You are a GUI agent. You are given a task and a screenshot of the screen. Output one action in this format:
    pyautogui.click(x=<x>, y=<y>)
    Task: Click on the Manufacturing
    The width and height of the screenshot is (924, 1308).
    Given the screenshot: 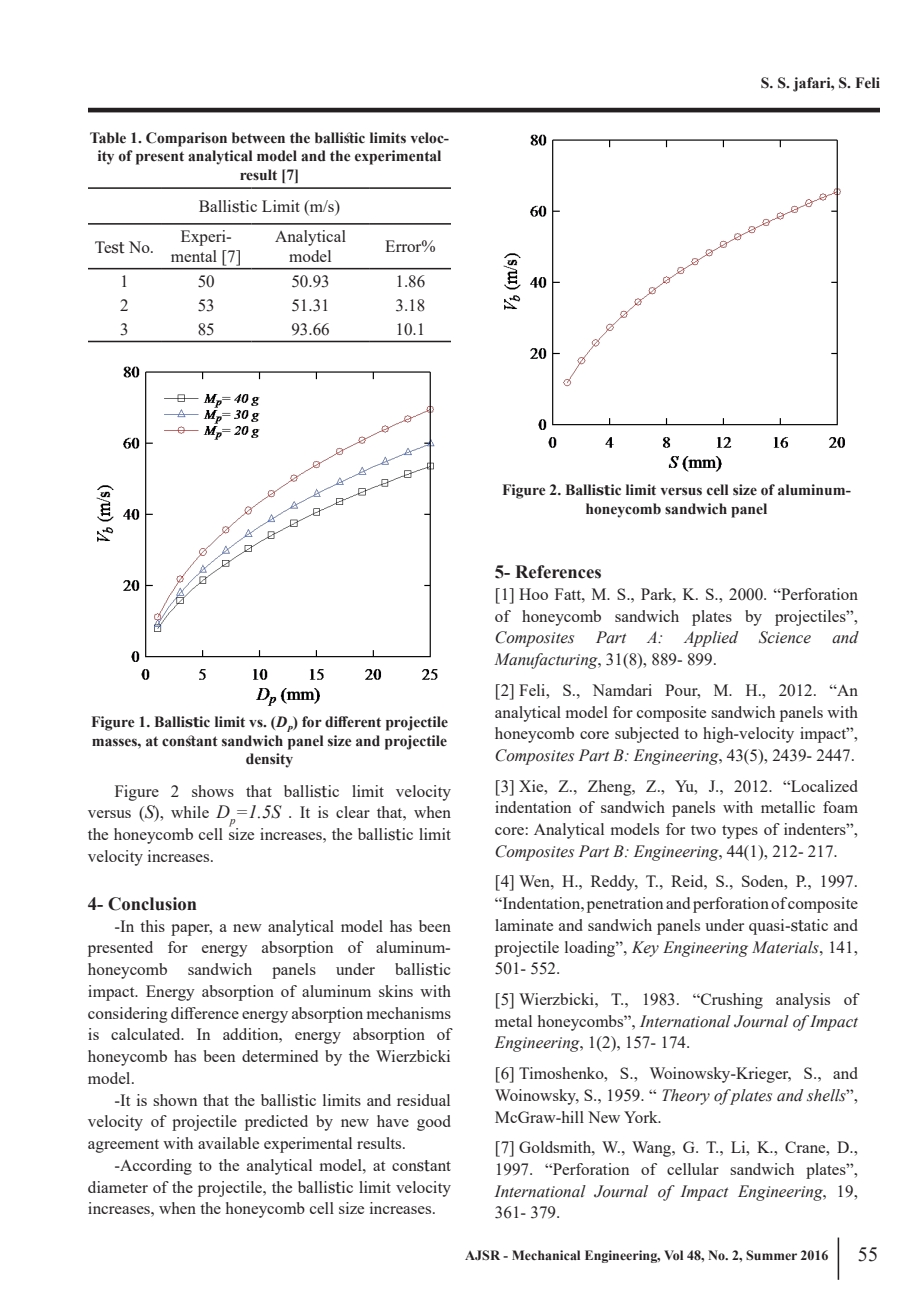 What is the action you would take?
    pyautogui.click(x=547, y=661)
